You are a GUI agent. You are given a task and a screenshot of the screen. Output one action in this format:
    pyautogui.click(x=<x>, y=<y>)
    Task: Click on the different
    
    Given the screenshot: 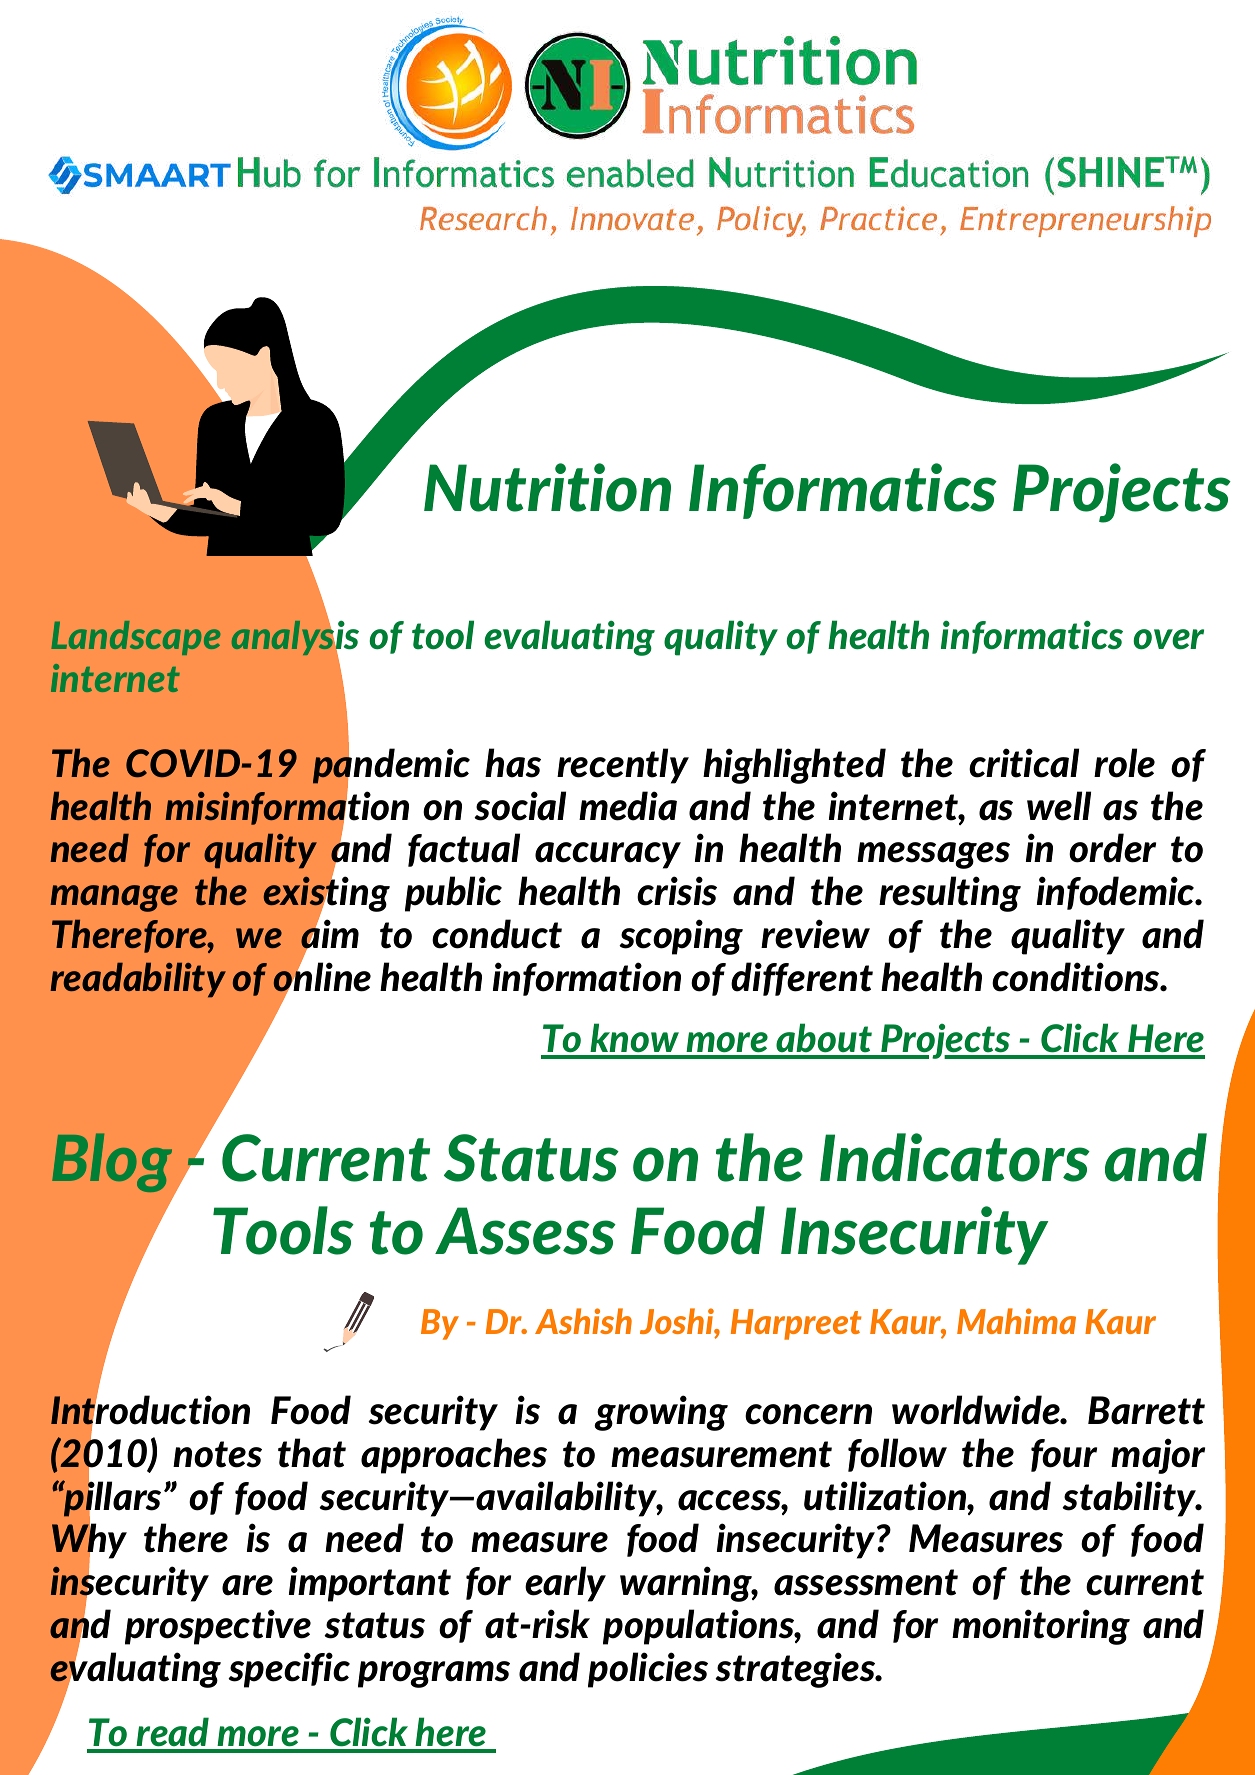 What is the action you would take?
    pyautogui.click(x=802, y=979)
